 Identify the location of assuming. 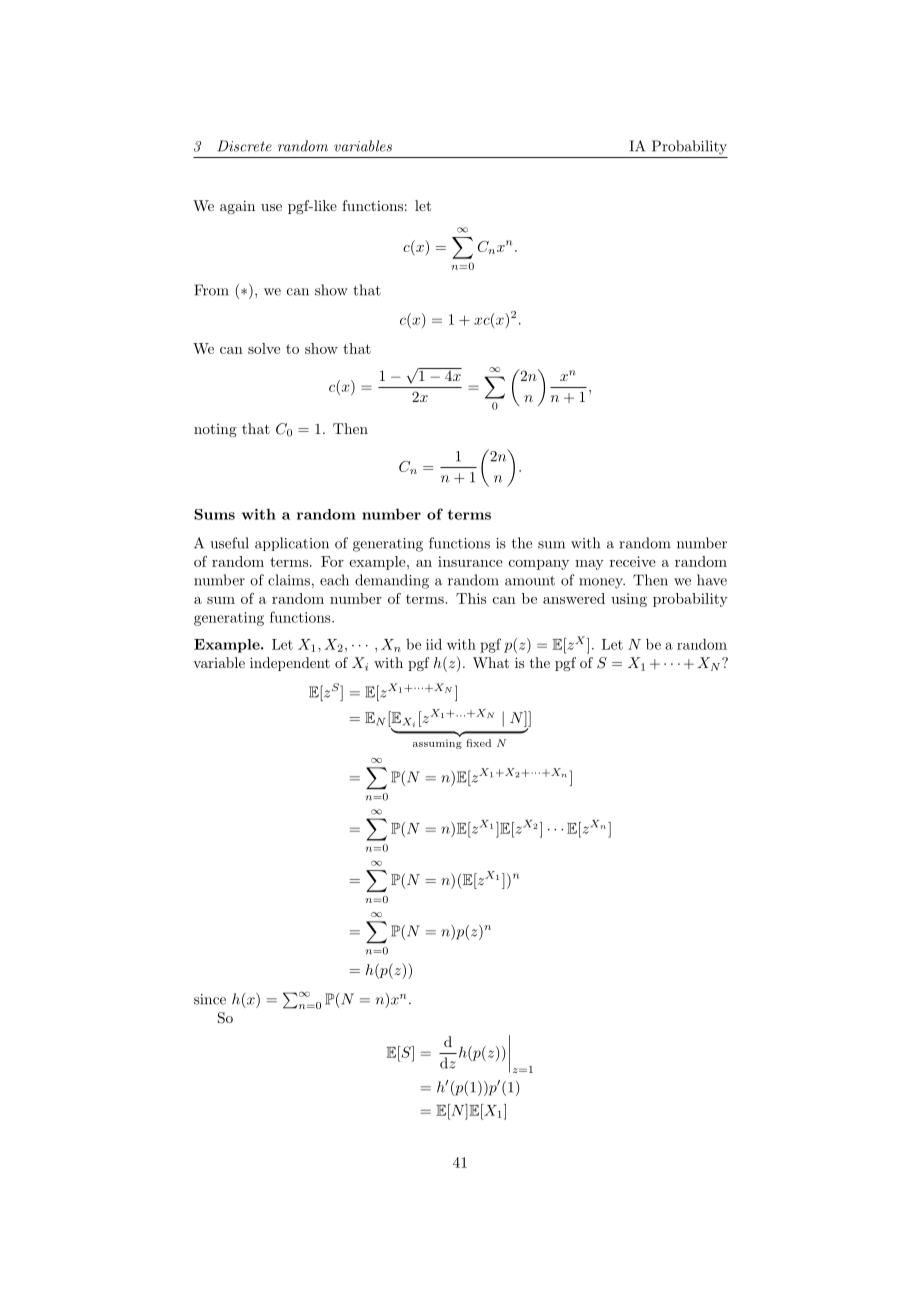
(437, 744).
